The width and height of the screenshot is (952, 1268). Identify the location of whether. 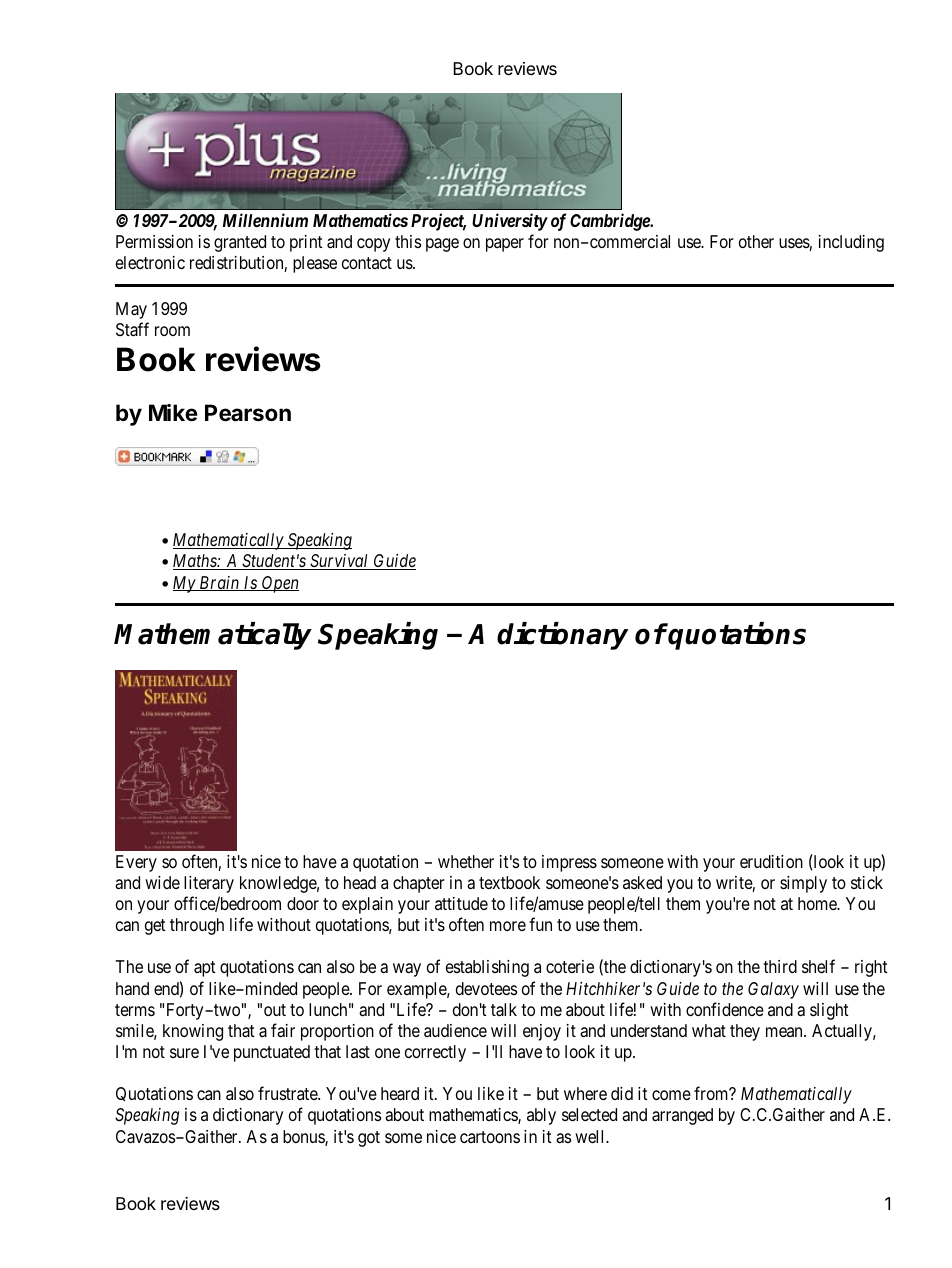
(466, 861).
